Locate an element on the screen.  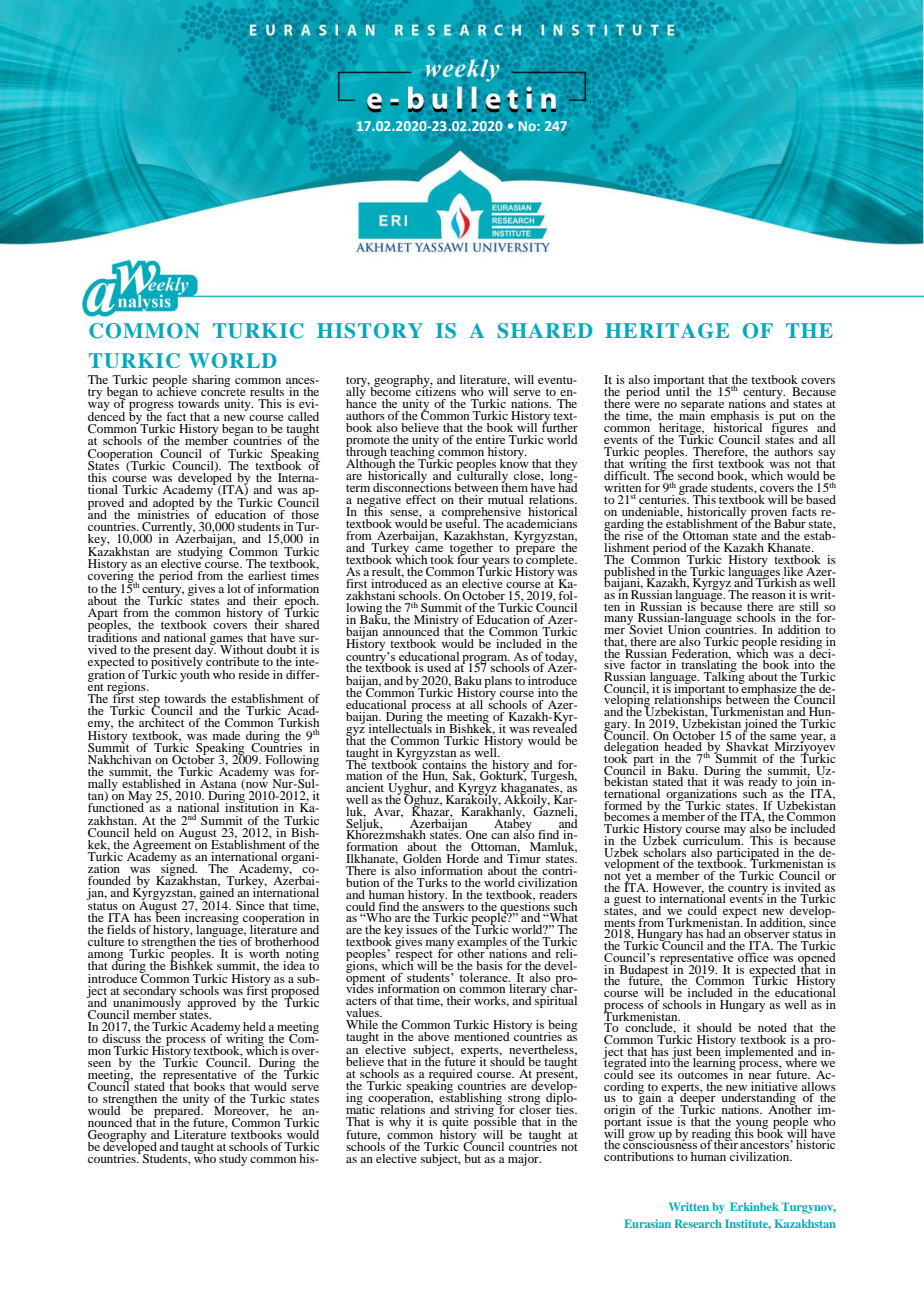
achieve is located at coordinates (176, 390).
